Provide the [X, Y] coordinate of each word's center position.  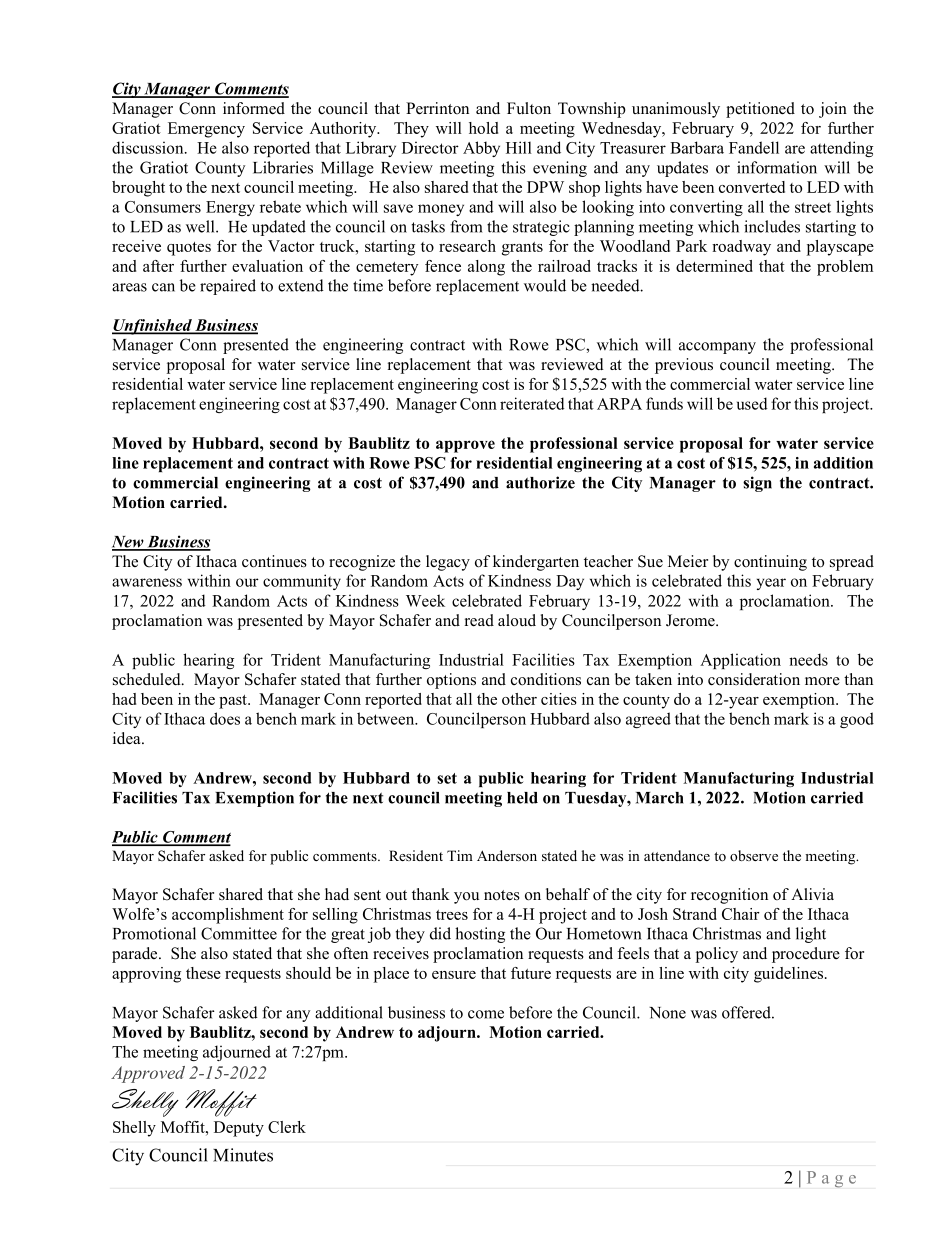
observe [754, 855]
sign [757, 484]
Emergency [206, 130]
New [129, 543]
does [225, 718]
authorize [540, 482]
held [522, 798]
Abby [481, 149]
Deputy [239, 1129]
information [777, 167]
